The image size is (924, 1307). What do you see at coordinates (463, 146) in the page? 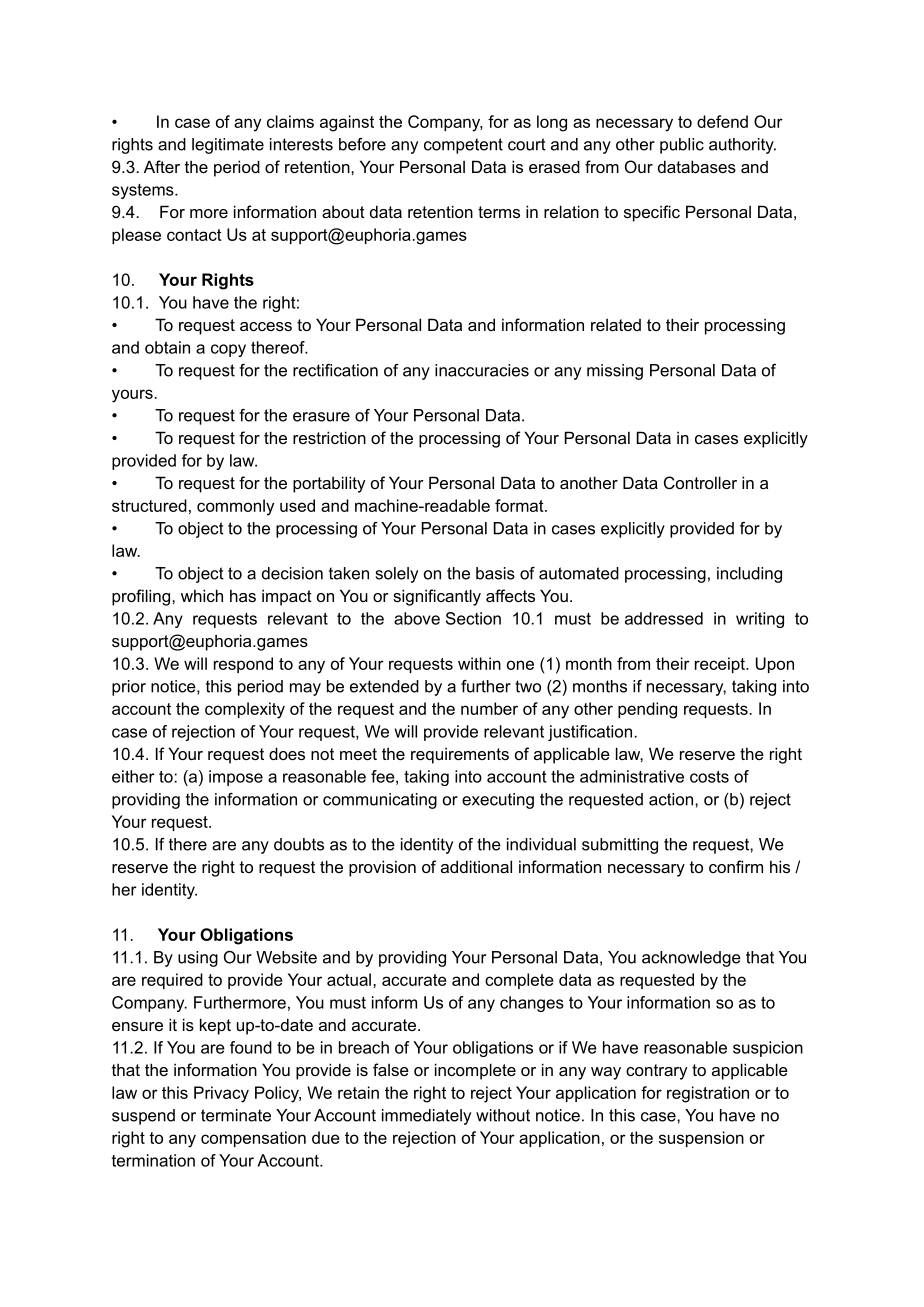
I see `competent` at bounding box center [463, 146].
